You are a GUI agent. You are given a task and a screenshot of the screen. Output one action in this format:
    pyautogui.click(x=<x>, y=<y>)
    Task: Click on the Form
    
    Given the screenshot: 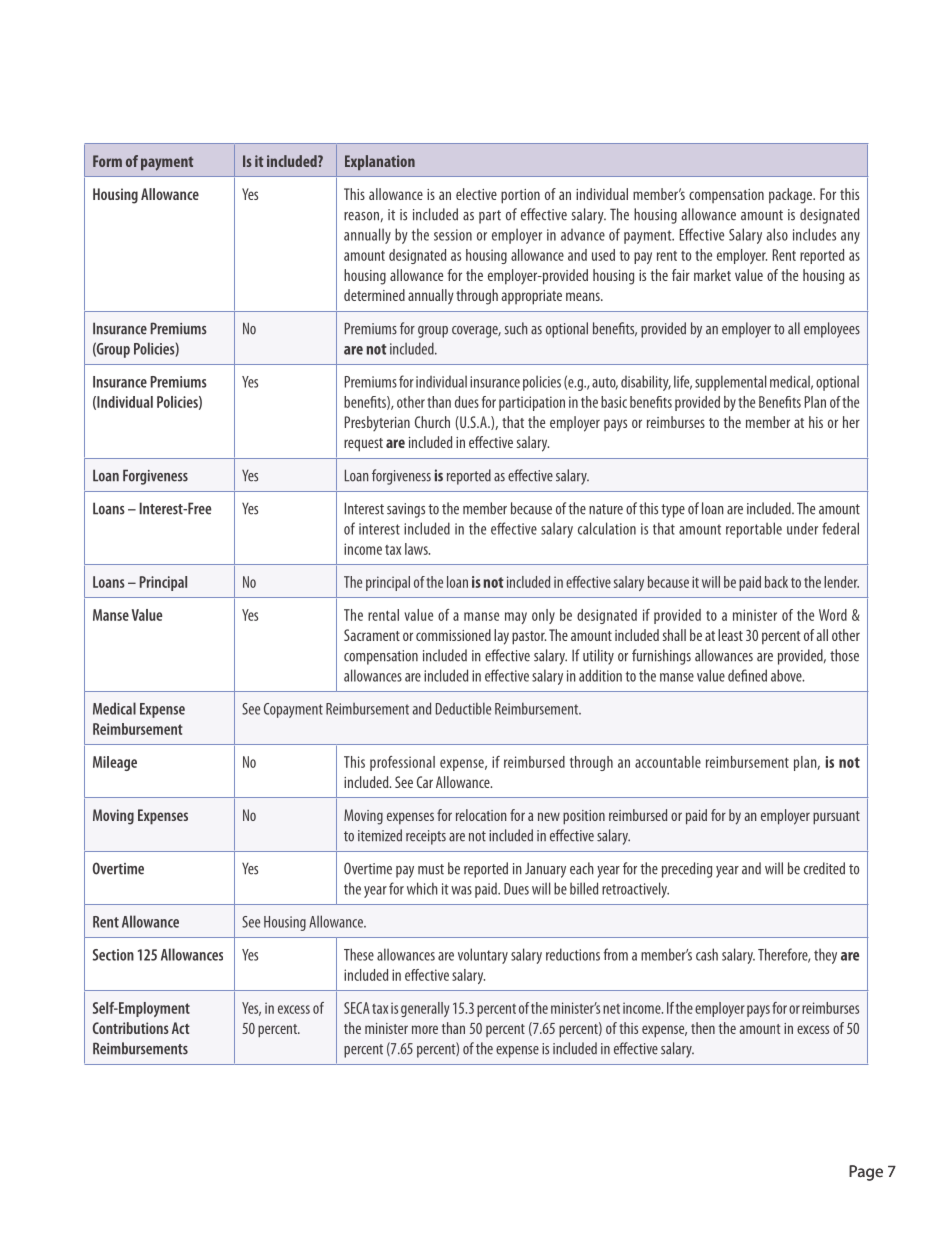 What is the action you would take?
    pyautogui.click(x=107, y=161)
